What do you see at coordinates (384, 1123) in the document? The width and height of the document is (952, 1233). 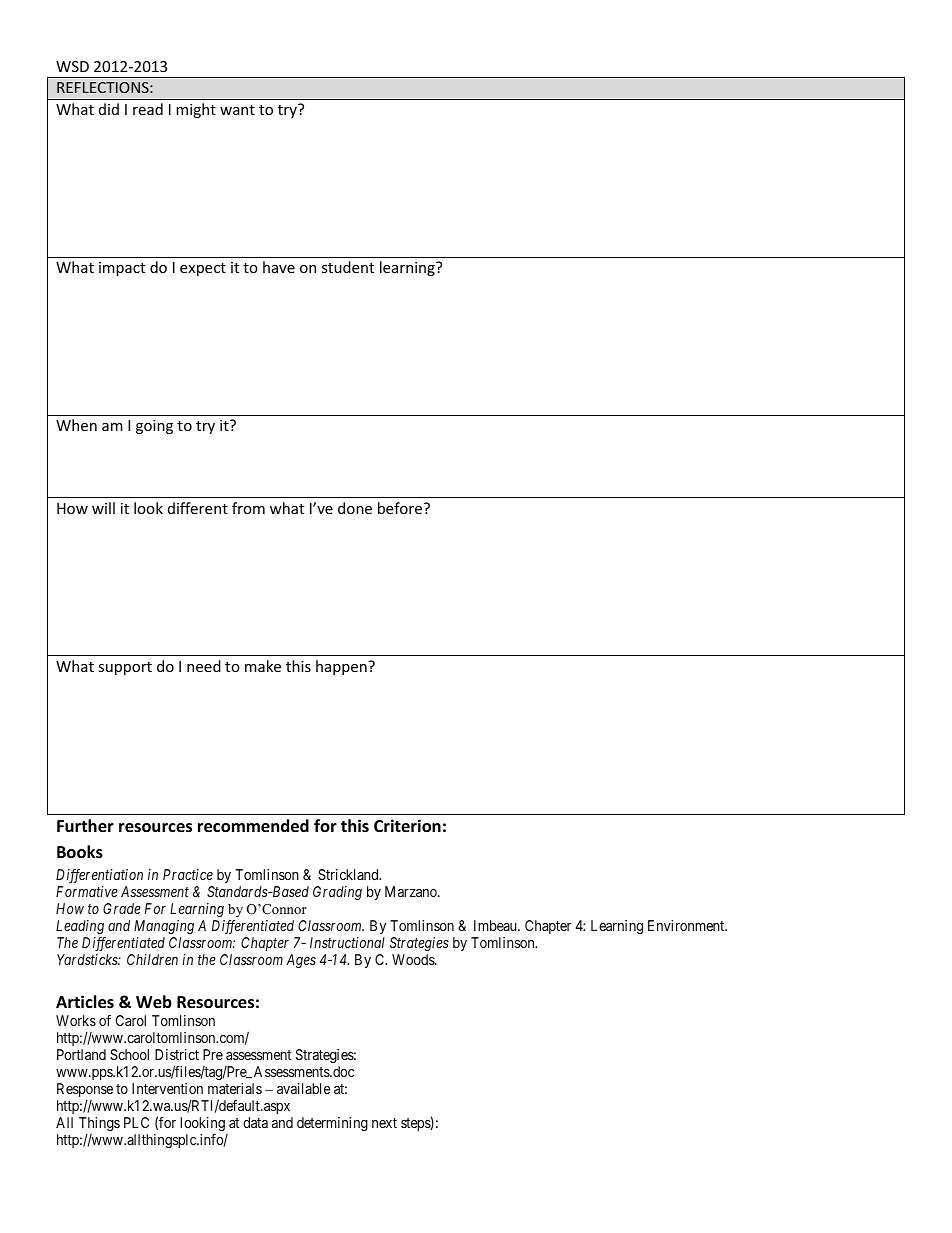 I see `next` at bounding box center [384, 1123].
